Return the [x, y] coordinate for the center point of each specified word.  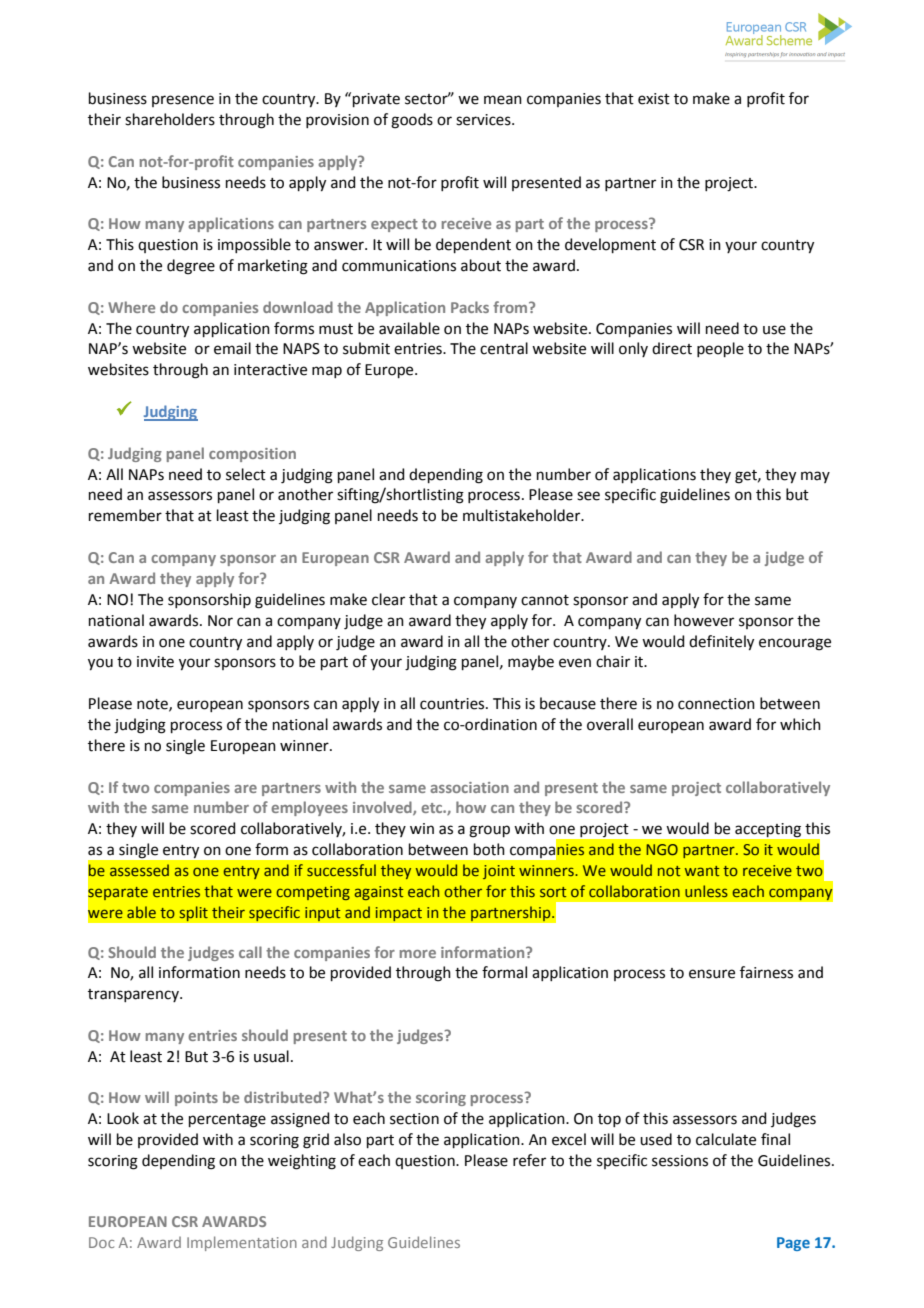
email [232, 348]
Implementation [242, 1243]
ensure [712, 974]
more [418, 954]
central [504, 348]
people [720, 349]
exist [654, 99]
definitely [721, 643]
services [484, 120]
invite [155, 662]
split [193, 914]
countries [453, 704]
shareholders [170, 119]
